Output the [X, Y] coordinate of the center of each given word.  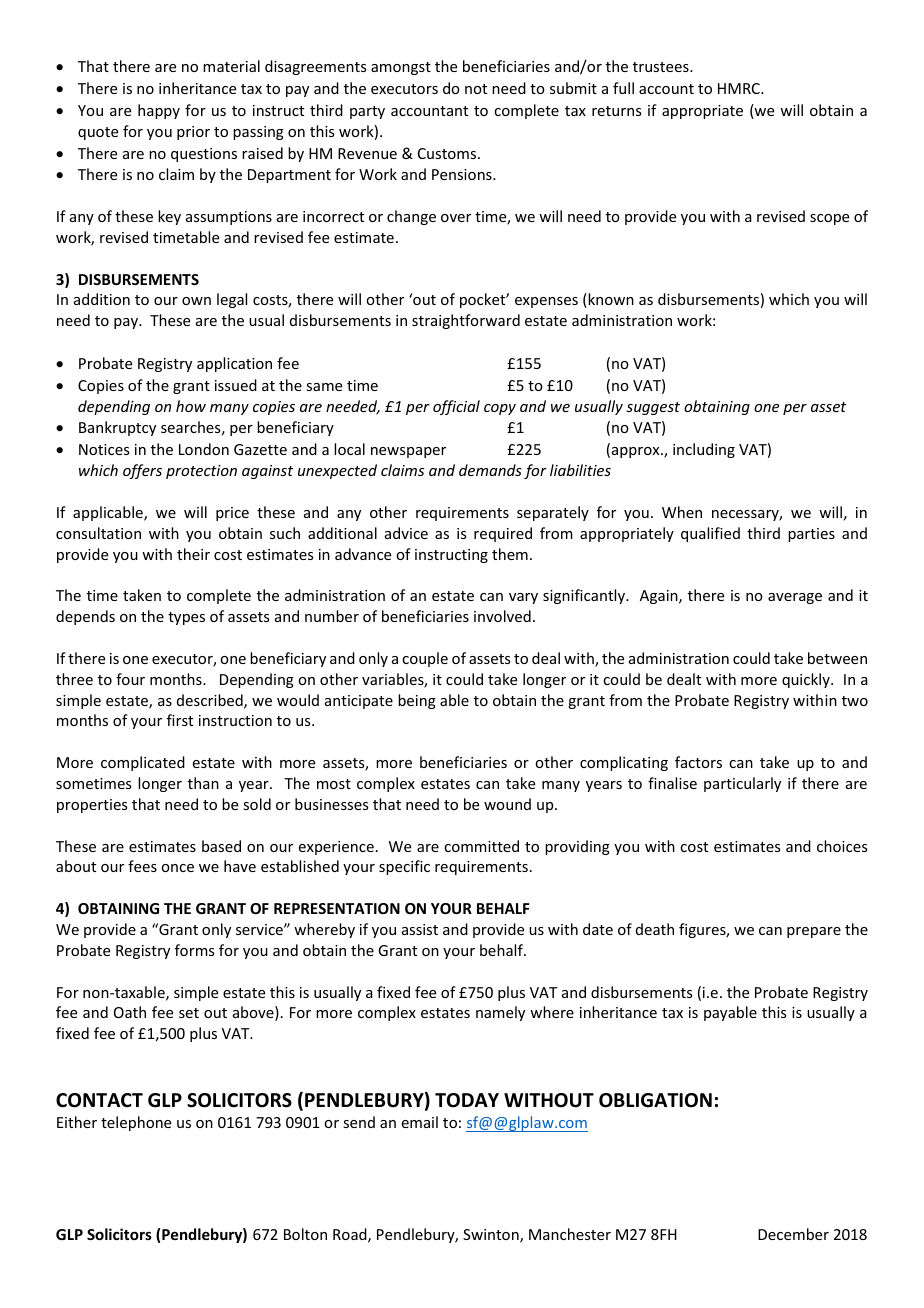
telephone [136, 1123]
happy [159, 111]
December [793, 1234]
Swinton [492, 1236]
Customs [448, 153]
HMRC [740, 88]
